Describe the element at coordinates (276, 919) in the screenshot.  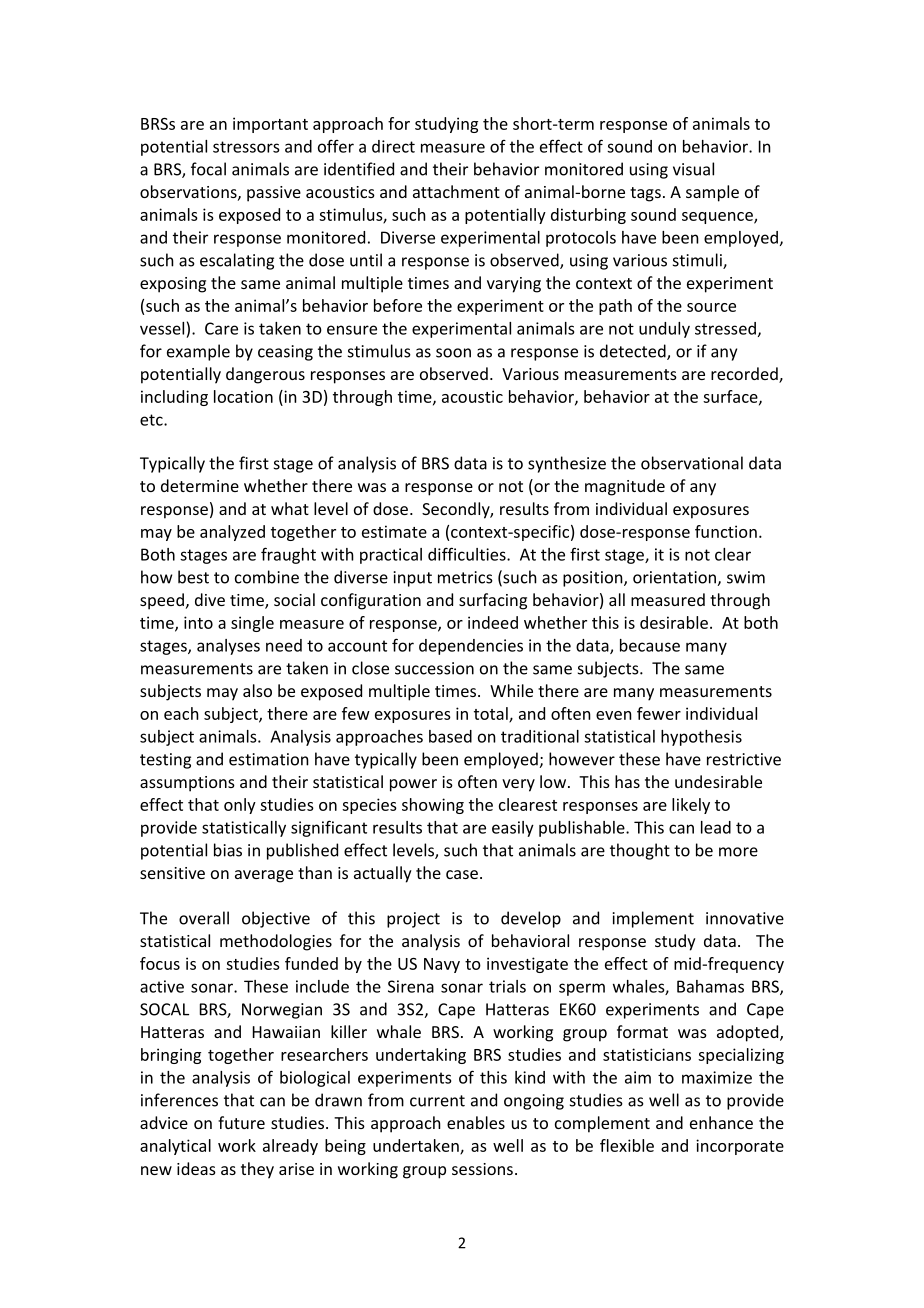
I see `objective` at that location.
